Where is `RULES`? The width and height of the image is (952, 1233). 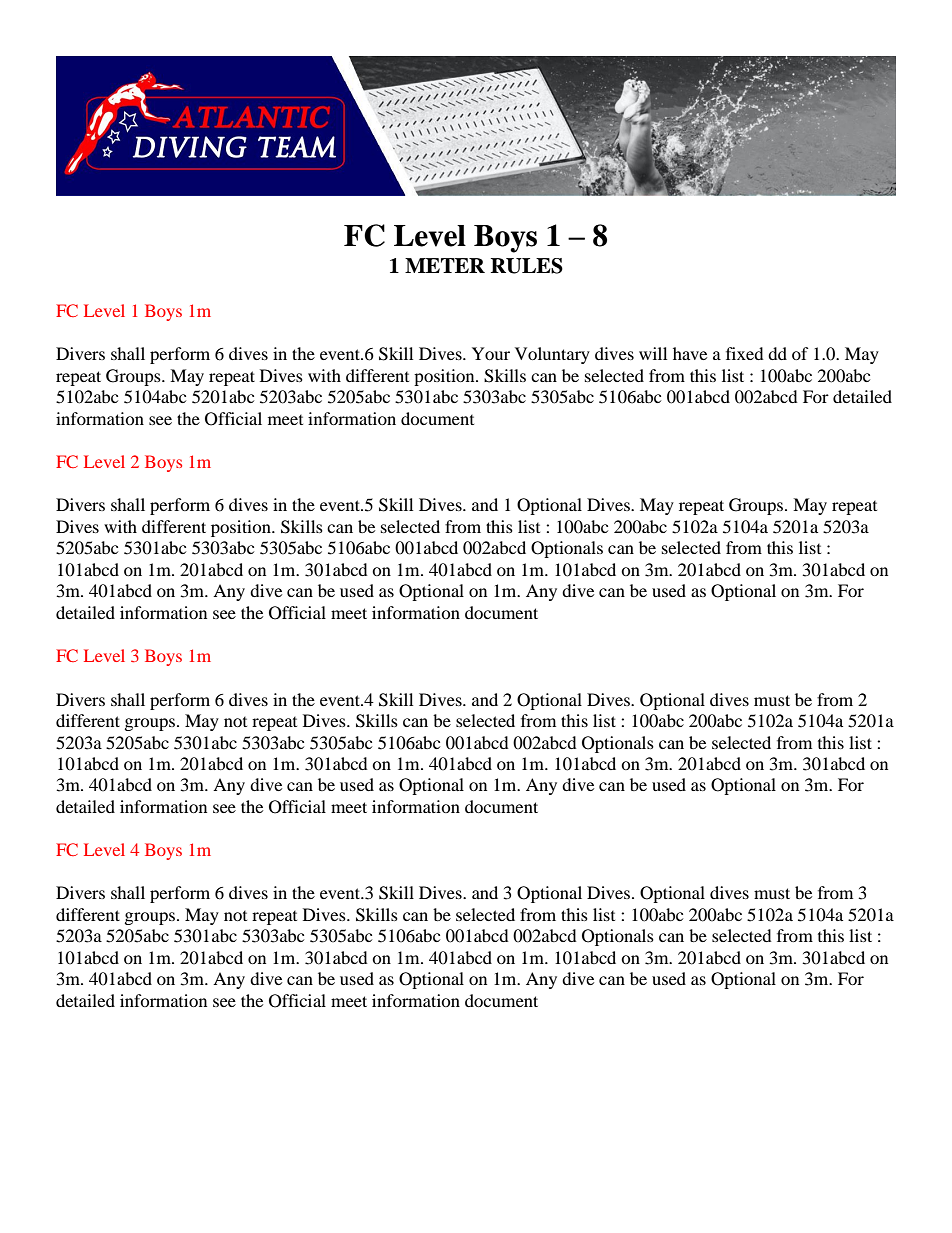
RULES is located at coordinates (527, 266).
